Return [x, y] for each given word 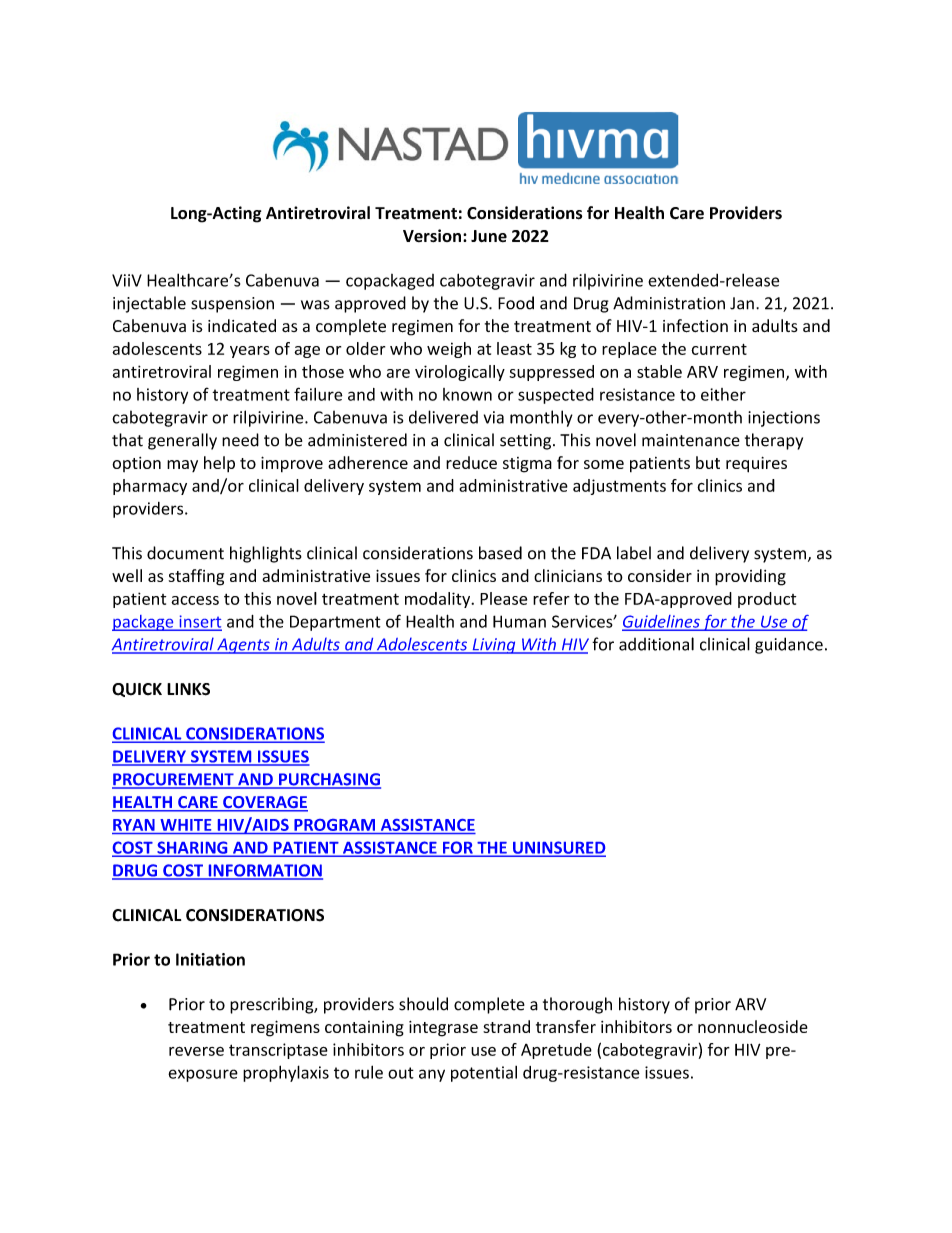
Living [494, 646]
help [219, 464]
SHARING [192, 848]
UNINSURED [558, 848]
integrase [443, 1029]
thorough [577, 1005]
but [708, 462]
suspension [232, 305]
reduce [471, 462]
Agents [243, 646]
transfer [566, 1026]
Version [432, 235]
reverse [196, 1051]
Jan [742, 303]
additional [656, 644]
